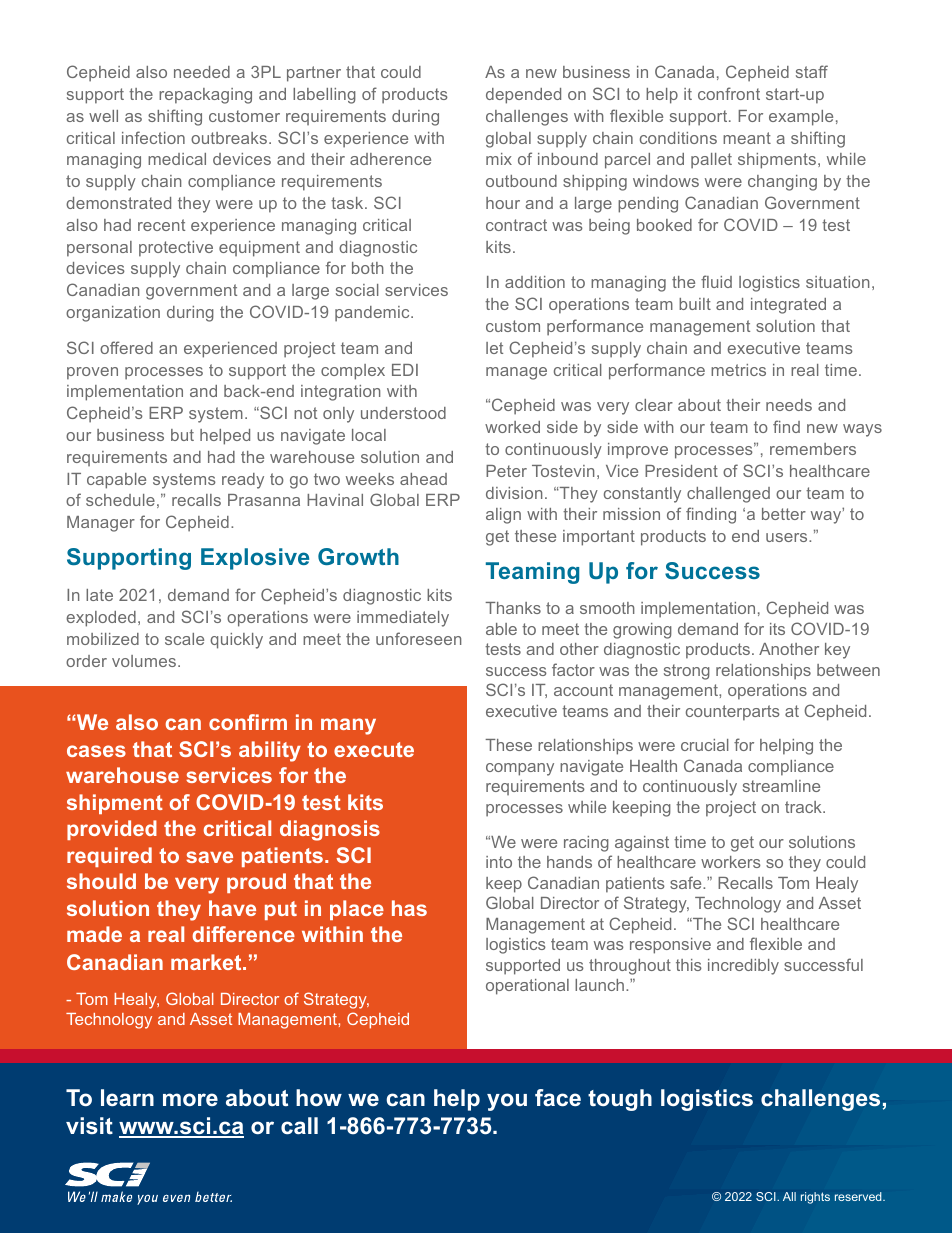  Describe the element at coordinates (788, 537) in the screenshot. I see `users` at that location.
